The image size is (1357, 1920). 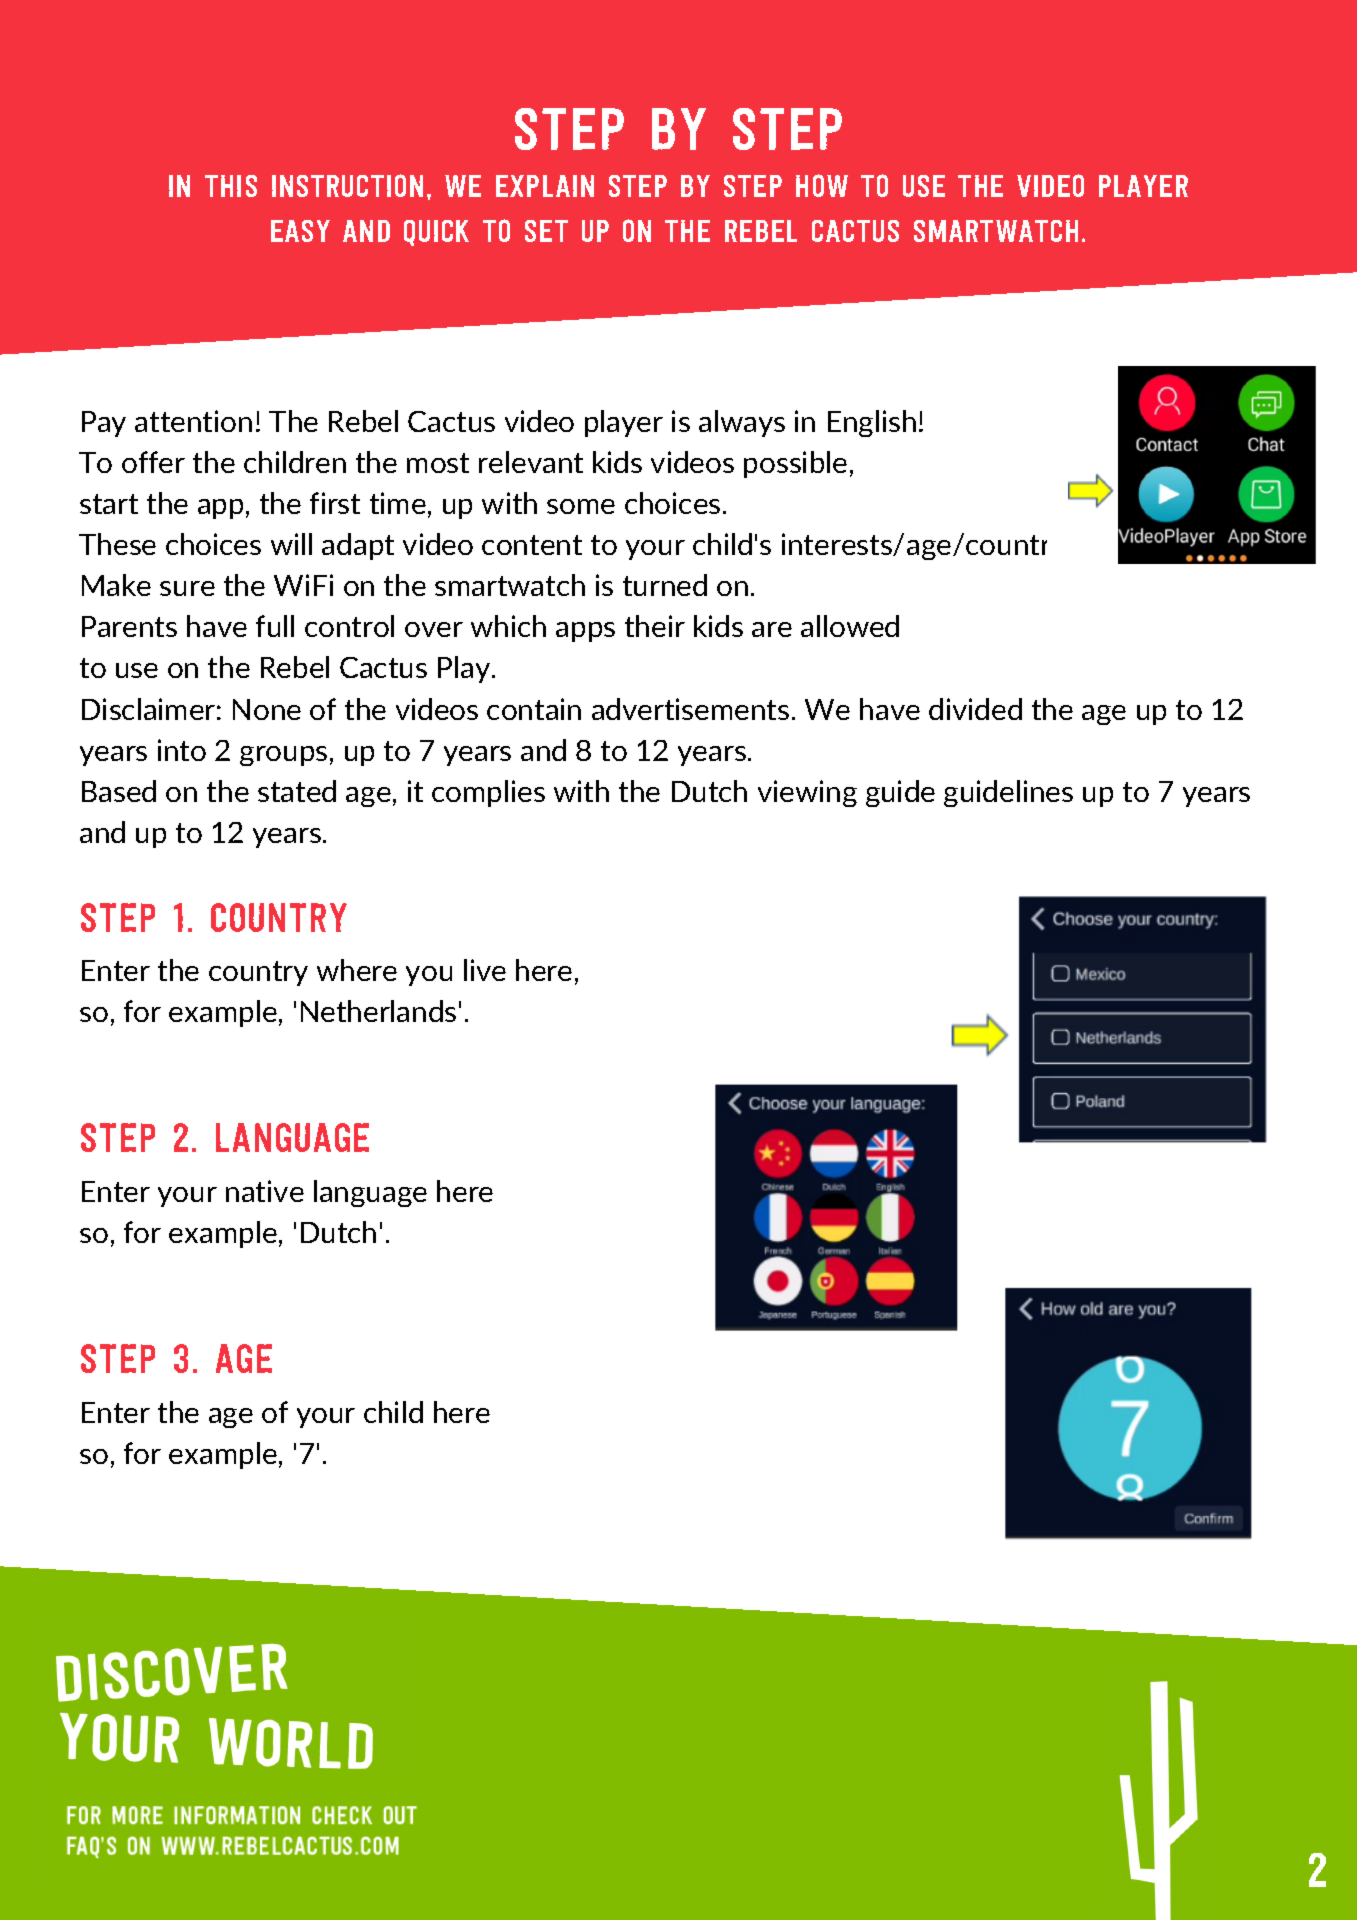 What do you see at coordinates (546, 231) in the page?
I see `set` at bounding box center [546, 231].
